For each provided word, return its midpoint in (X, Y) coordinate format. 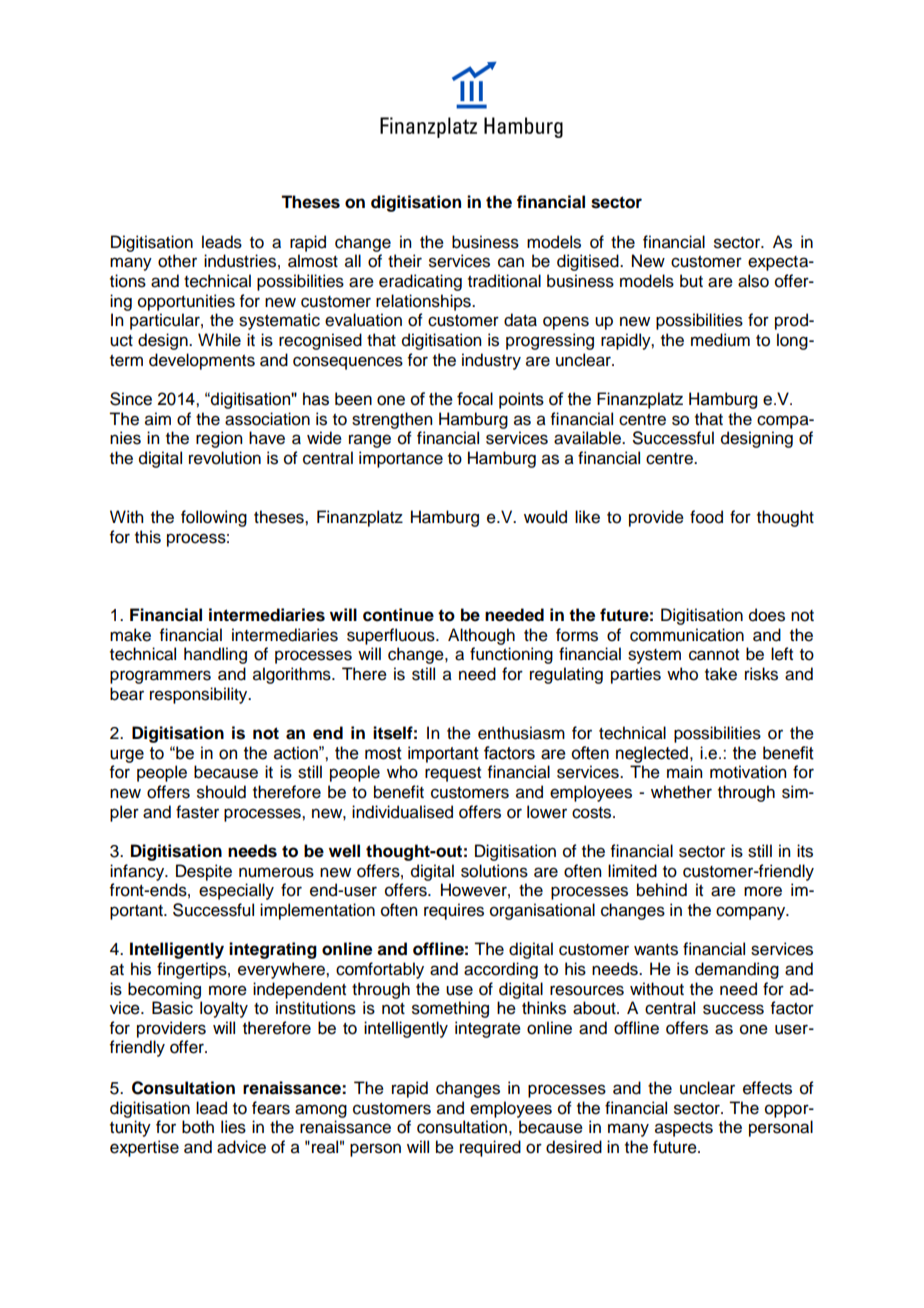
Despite (204, 872)
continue (398, 615)
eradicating (420, 282)
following (214, 518)
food (706, 517)
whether (681, 792)
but (691, 281)
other (177, 261)
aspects (684, 1129)
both (198, 1127)
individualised (402, 812)
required (490, 1148)
